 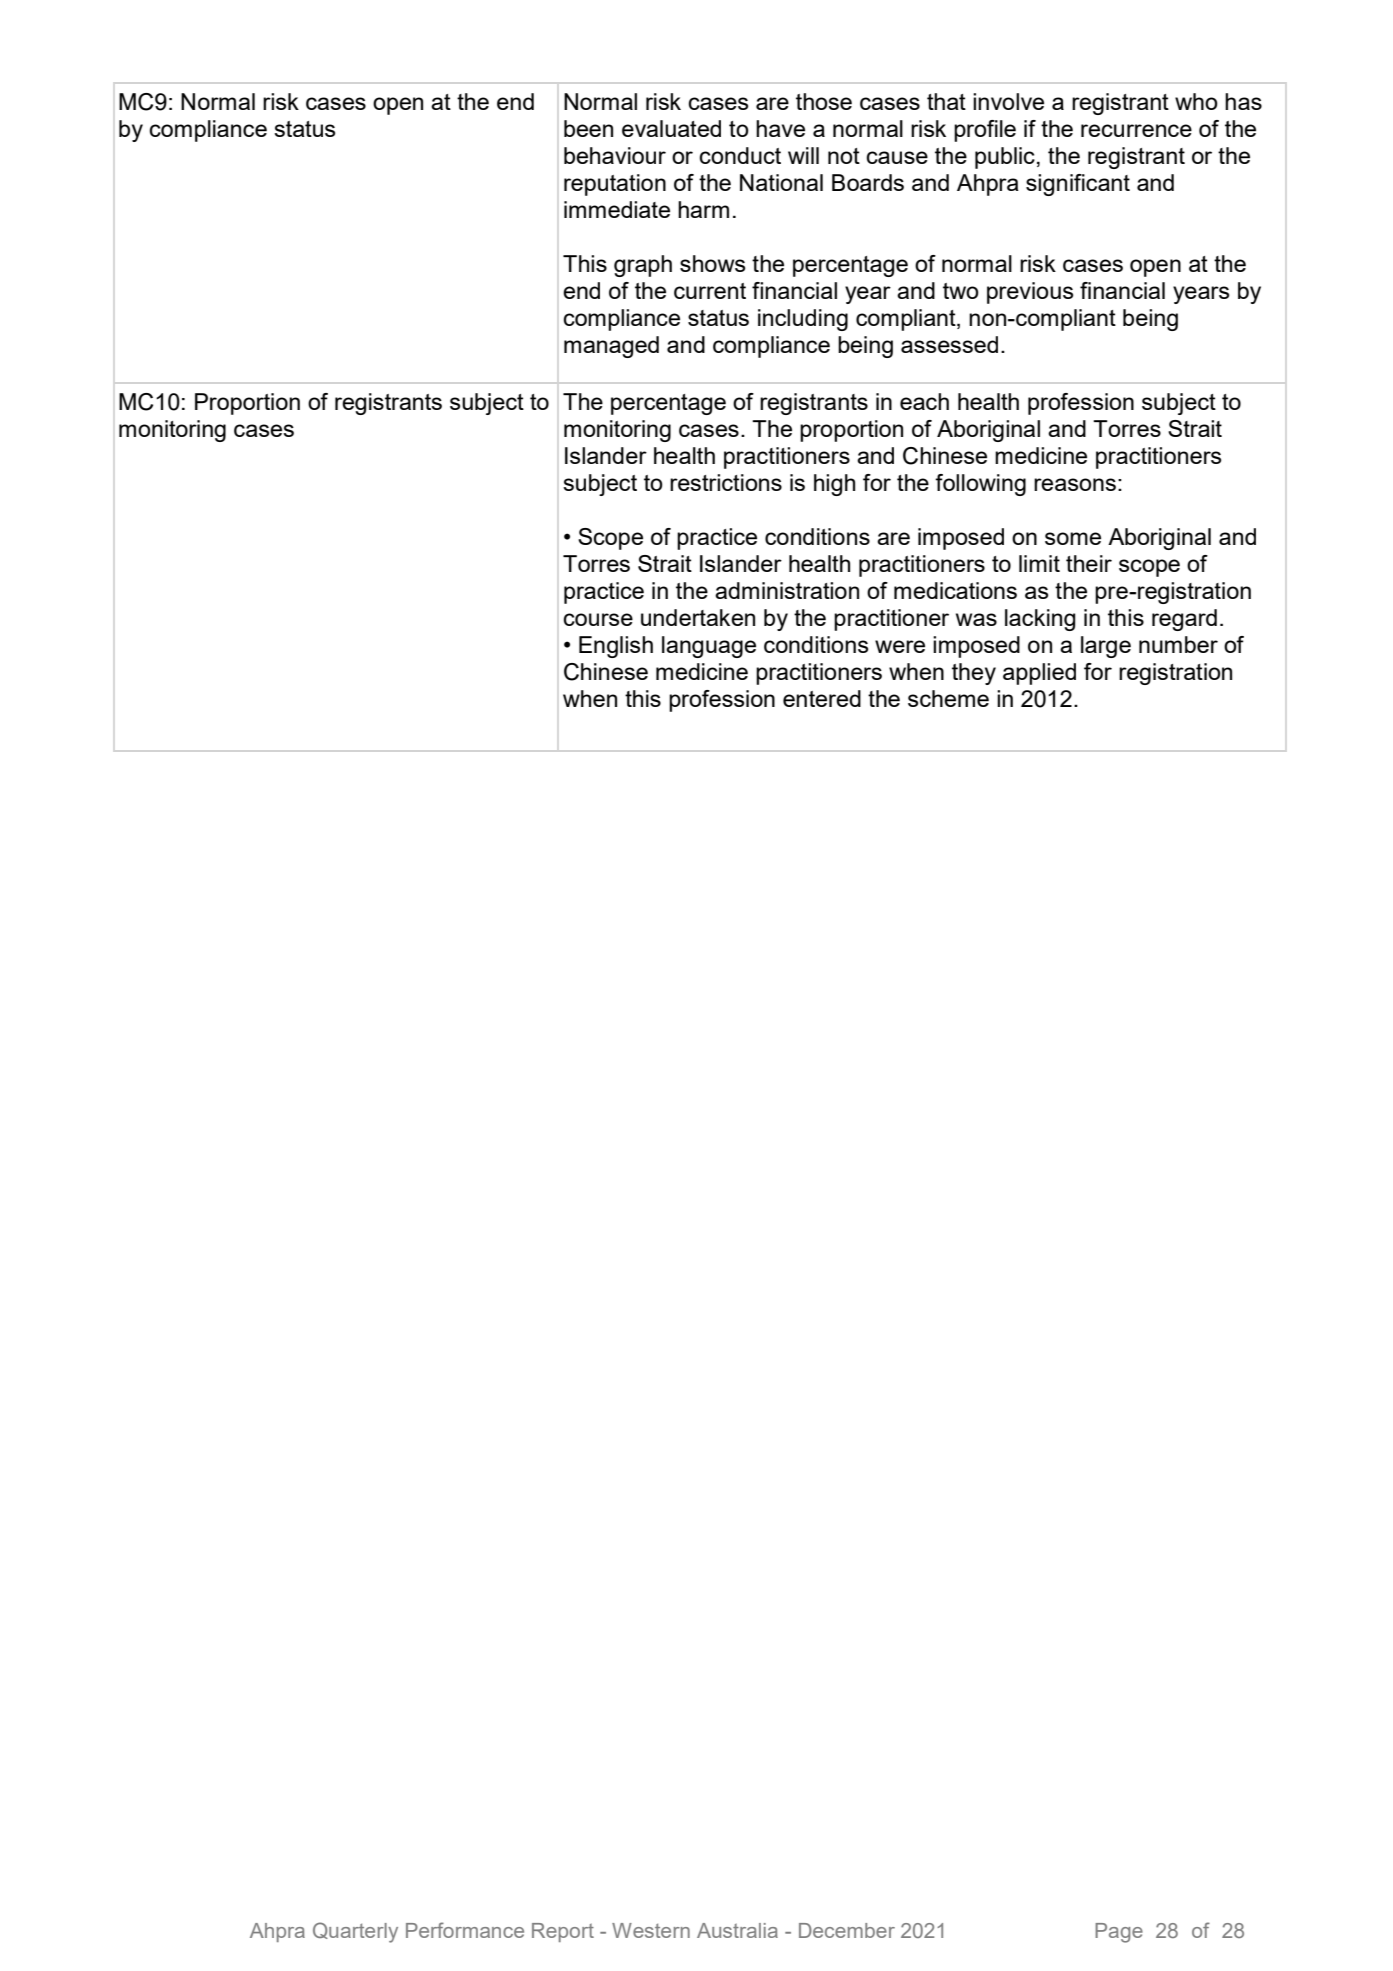 What do you see at coordinates (822, 698) in the page?
I see `entered` at bounding box center [822, 698].
